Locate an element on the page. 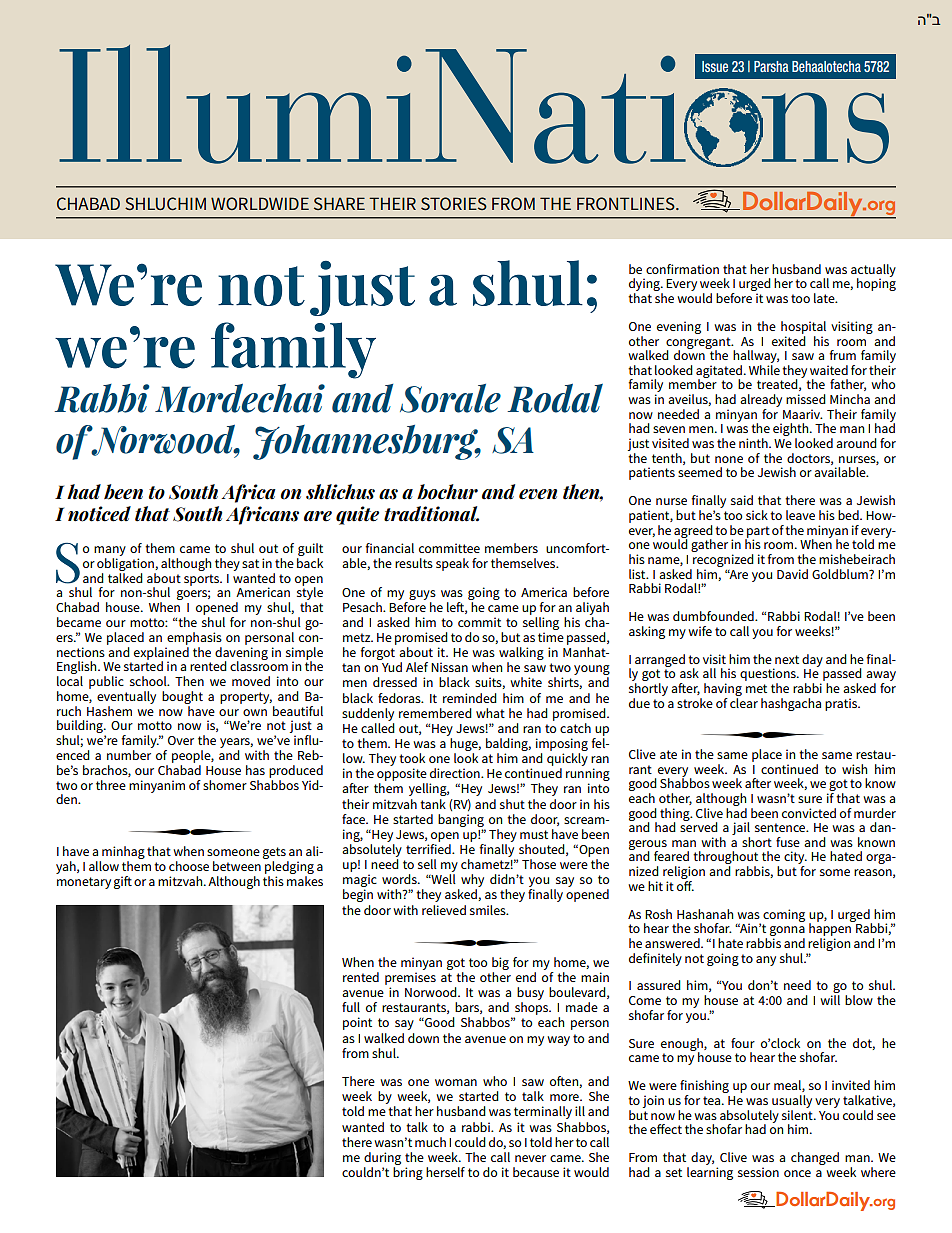 This page has height=1233, width=952. next is located at coordinates (787, 659).
